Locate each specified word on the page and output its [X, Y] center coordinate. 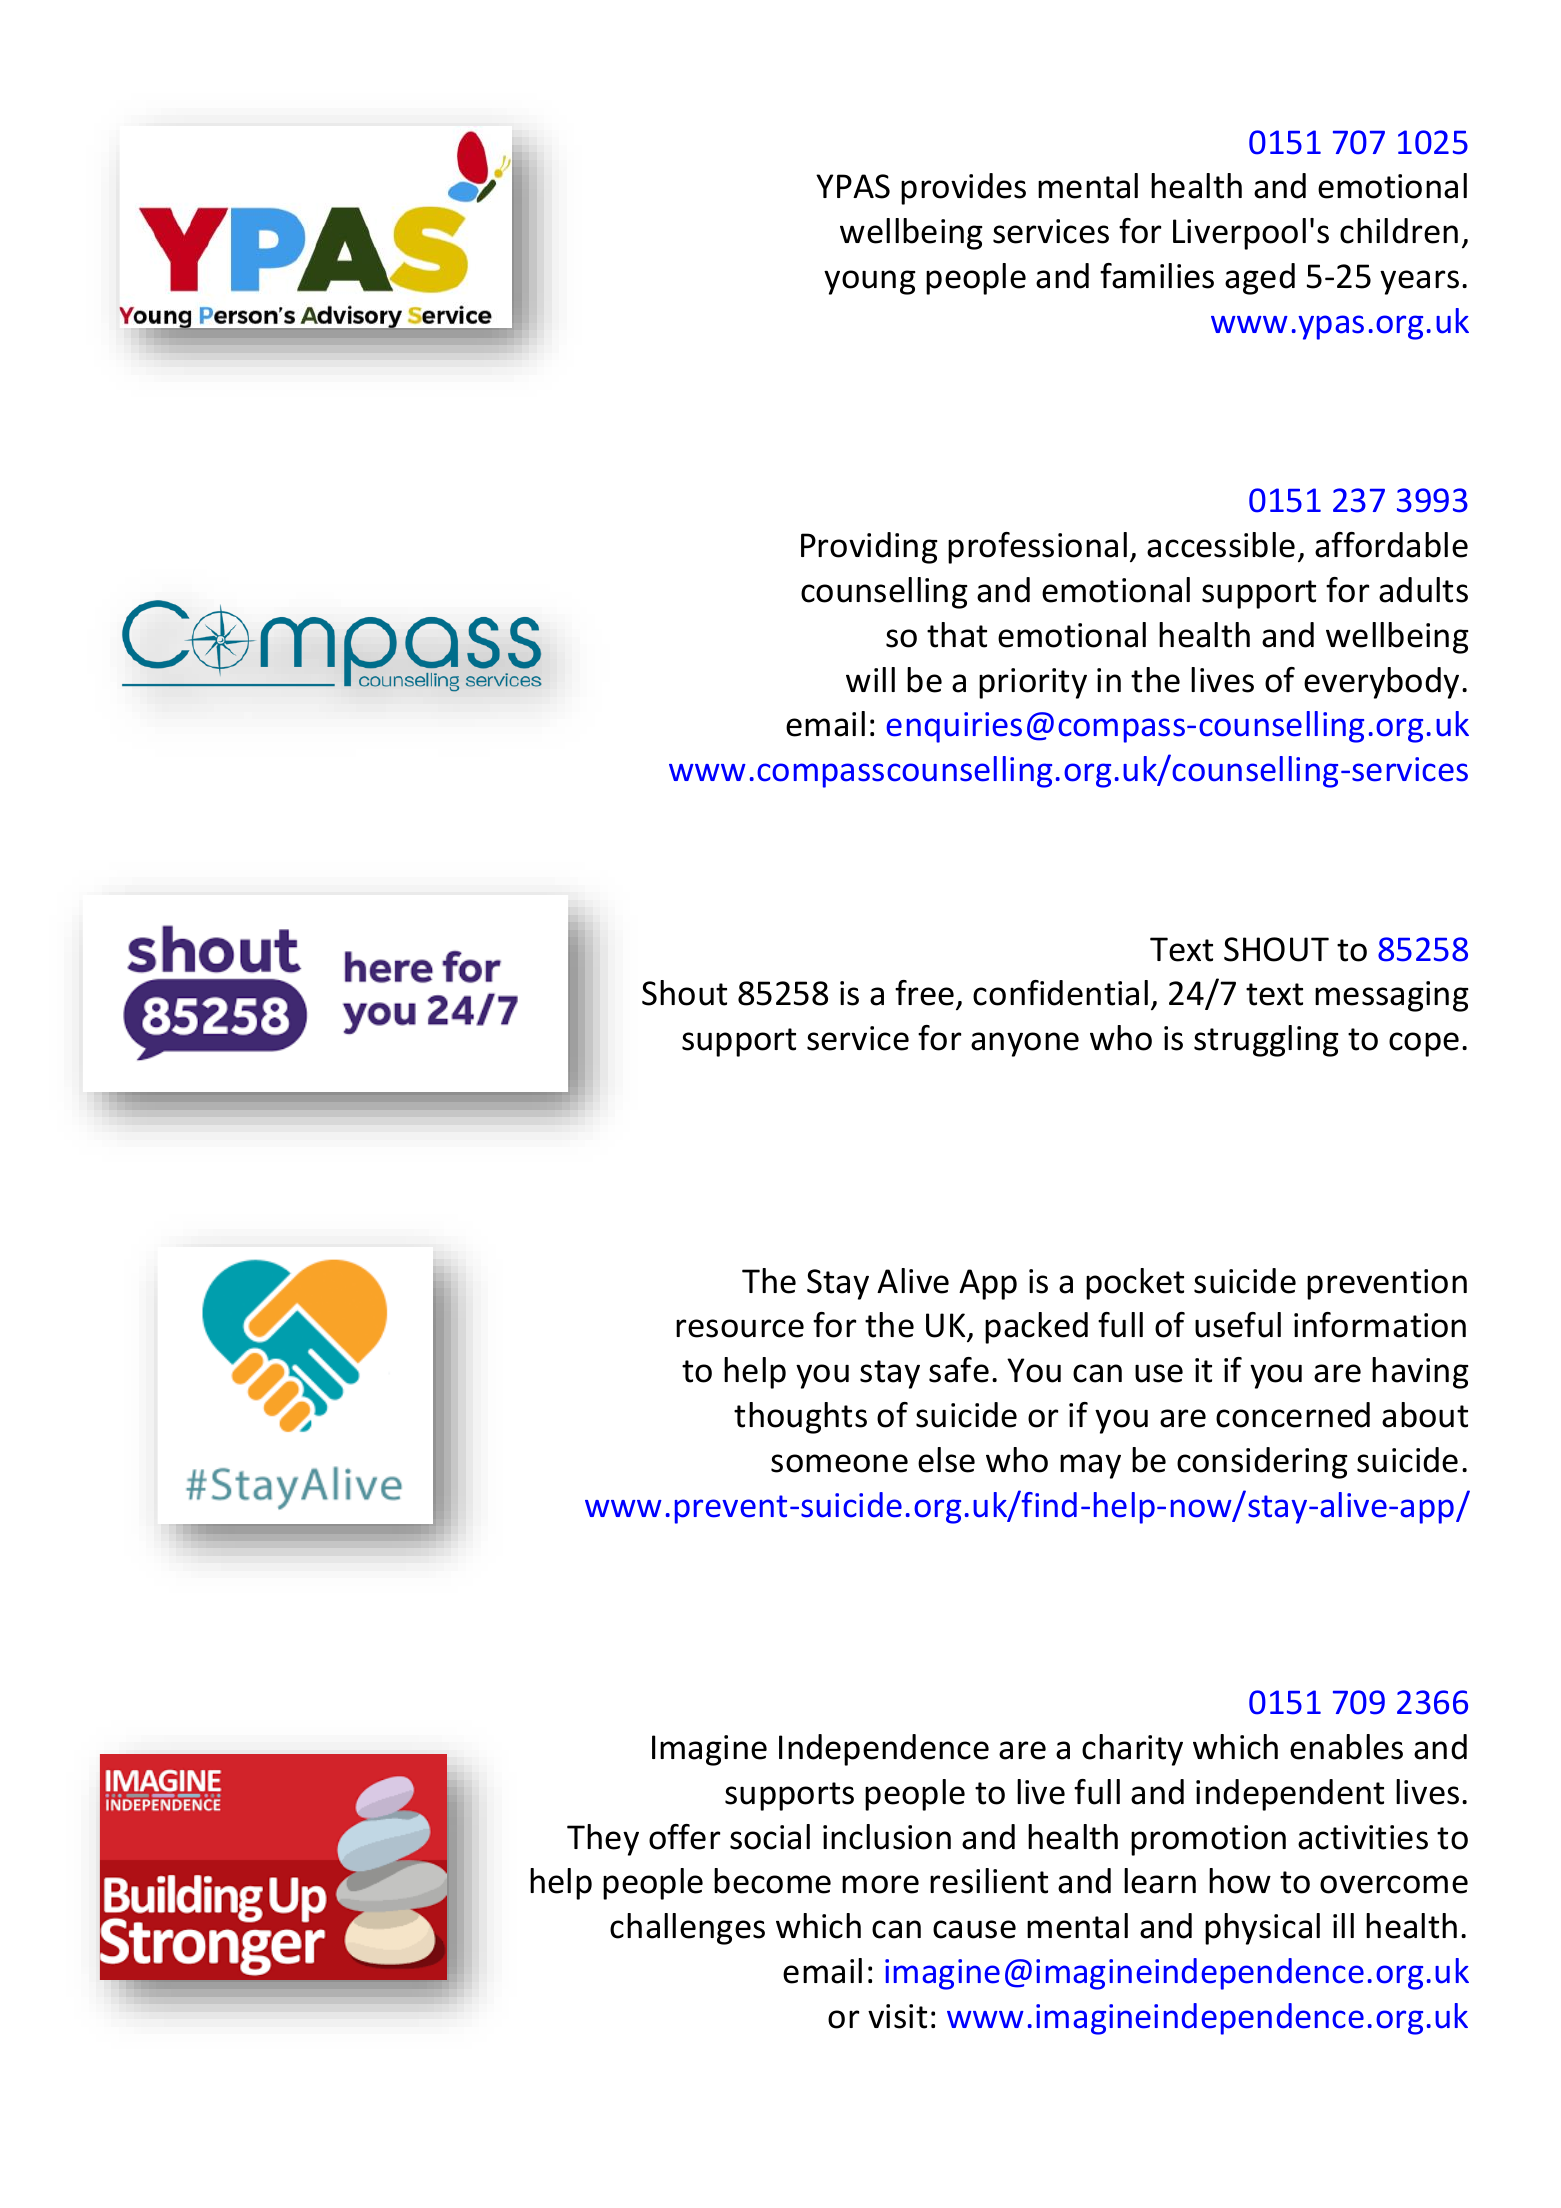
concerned [1293, 1415]
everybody [1381, 683]
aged [1260, 279]
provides [963, 189]
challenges [687, 1929]
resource [740, 1328]
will [870, 679]
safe [959, 1370]
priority [1033, 683]
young [870, 282]
